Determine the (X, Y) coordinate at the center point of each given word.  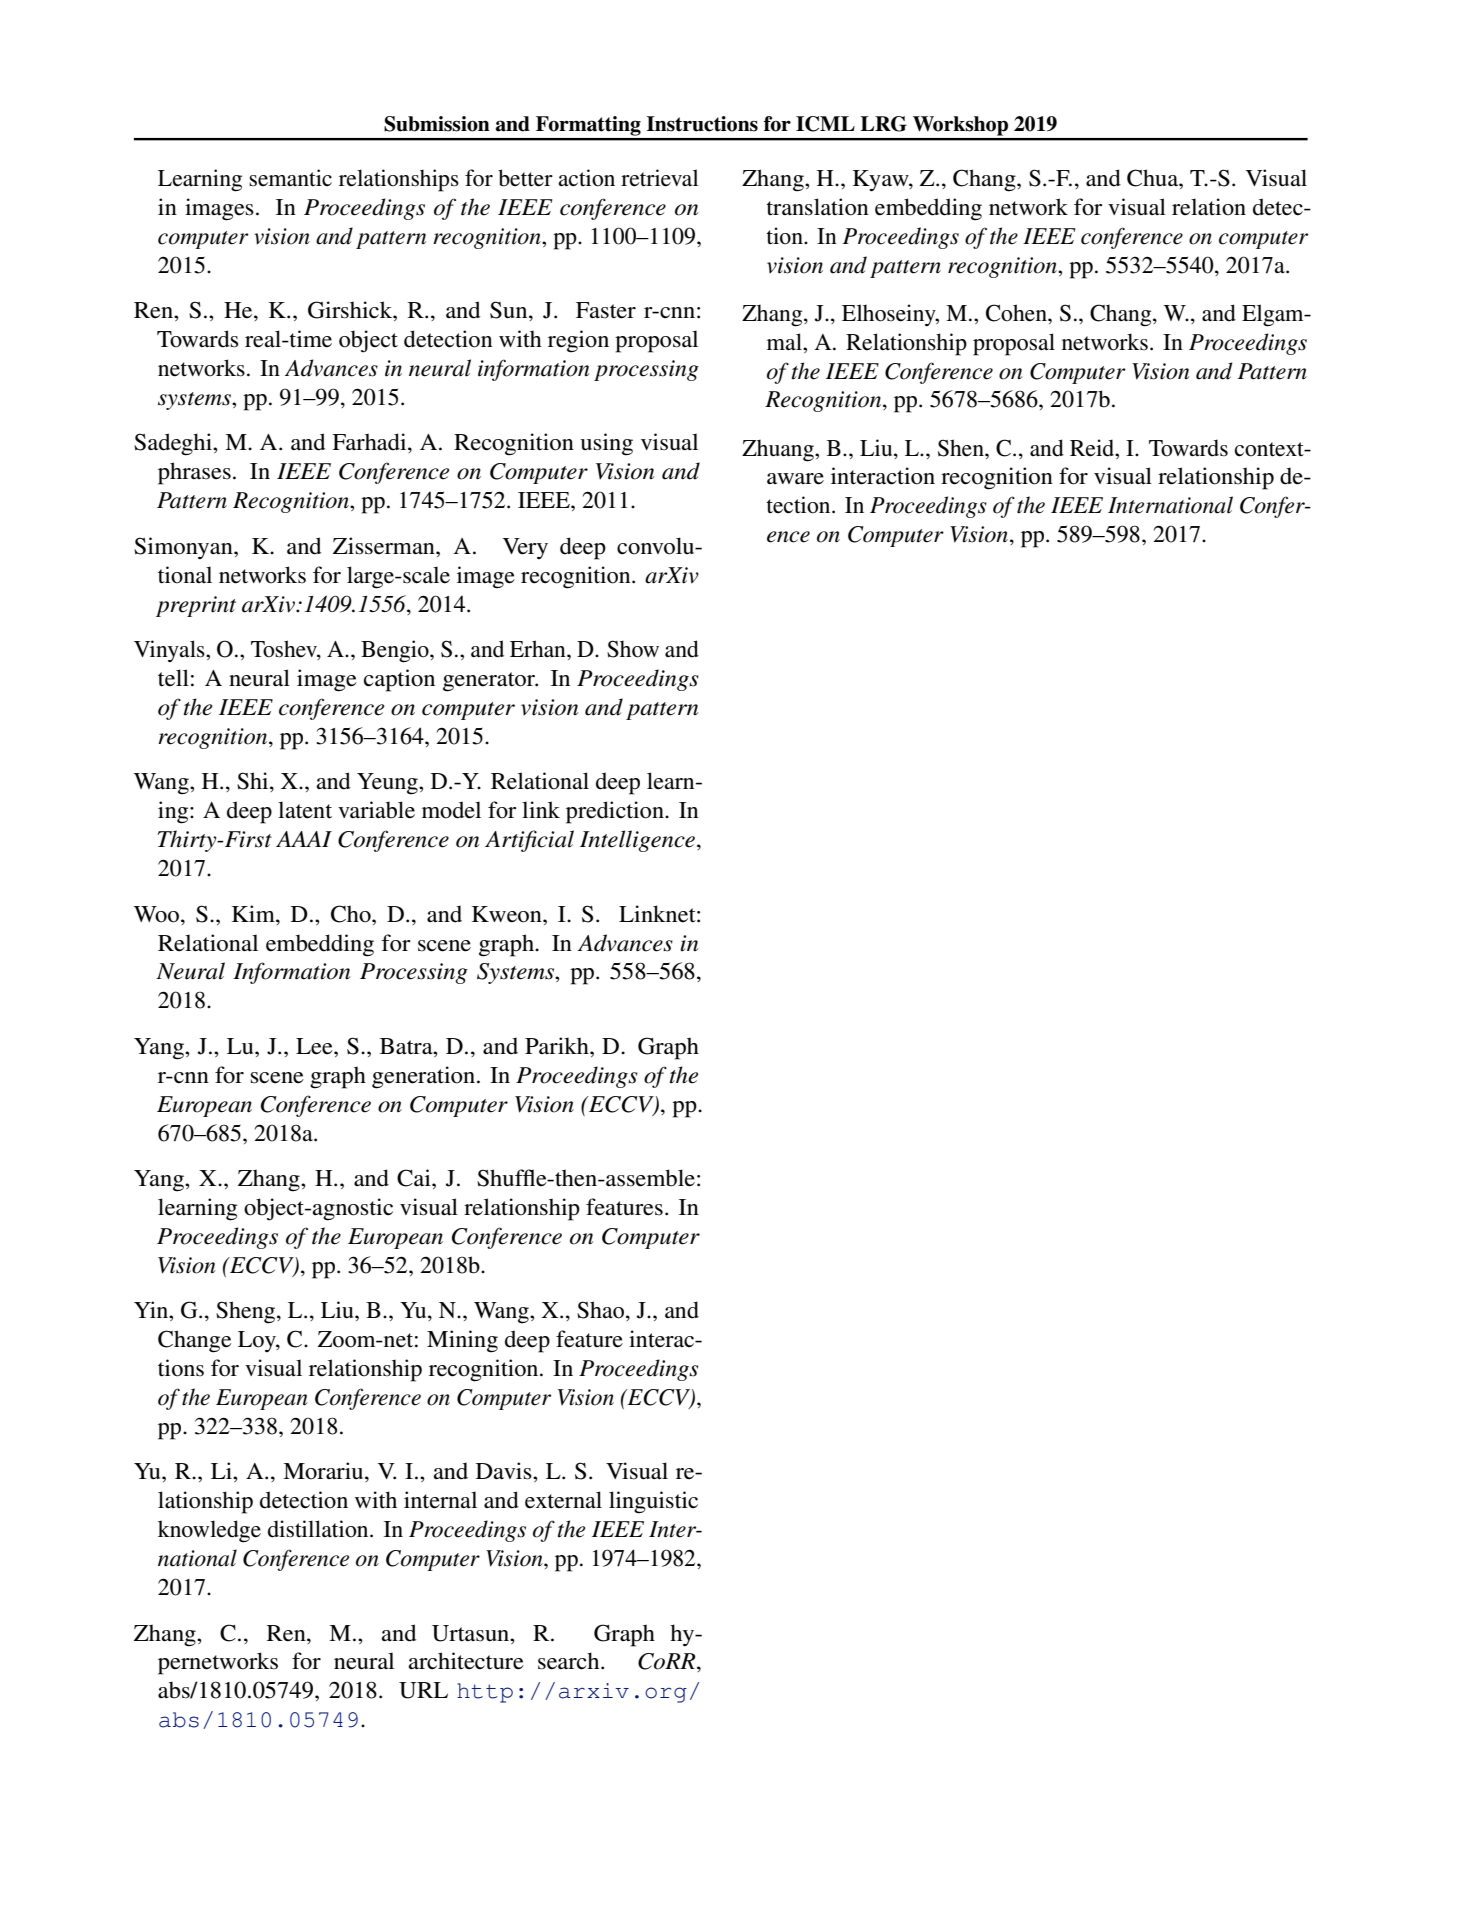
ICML (825, 124)
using (606, 444)
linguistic (653, 1502)
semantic (290, 178)
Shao (602, 1311)
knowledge (209, 1531)
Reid (1093, 448)
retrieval (659, 178)
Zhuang (779, 450)
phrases (194, 473)
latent (305, 810)
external (563, 1500)
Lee (315, 1046)
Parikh (558, 1045)
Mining (462, 1341)
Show (633, 649)
